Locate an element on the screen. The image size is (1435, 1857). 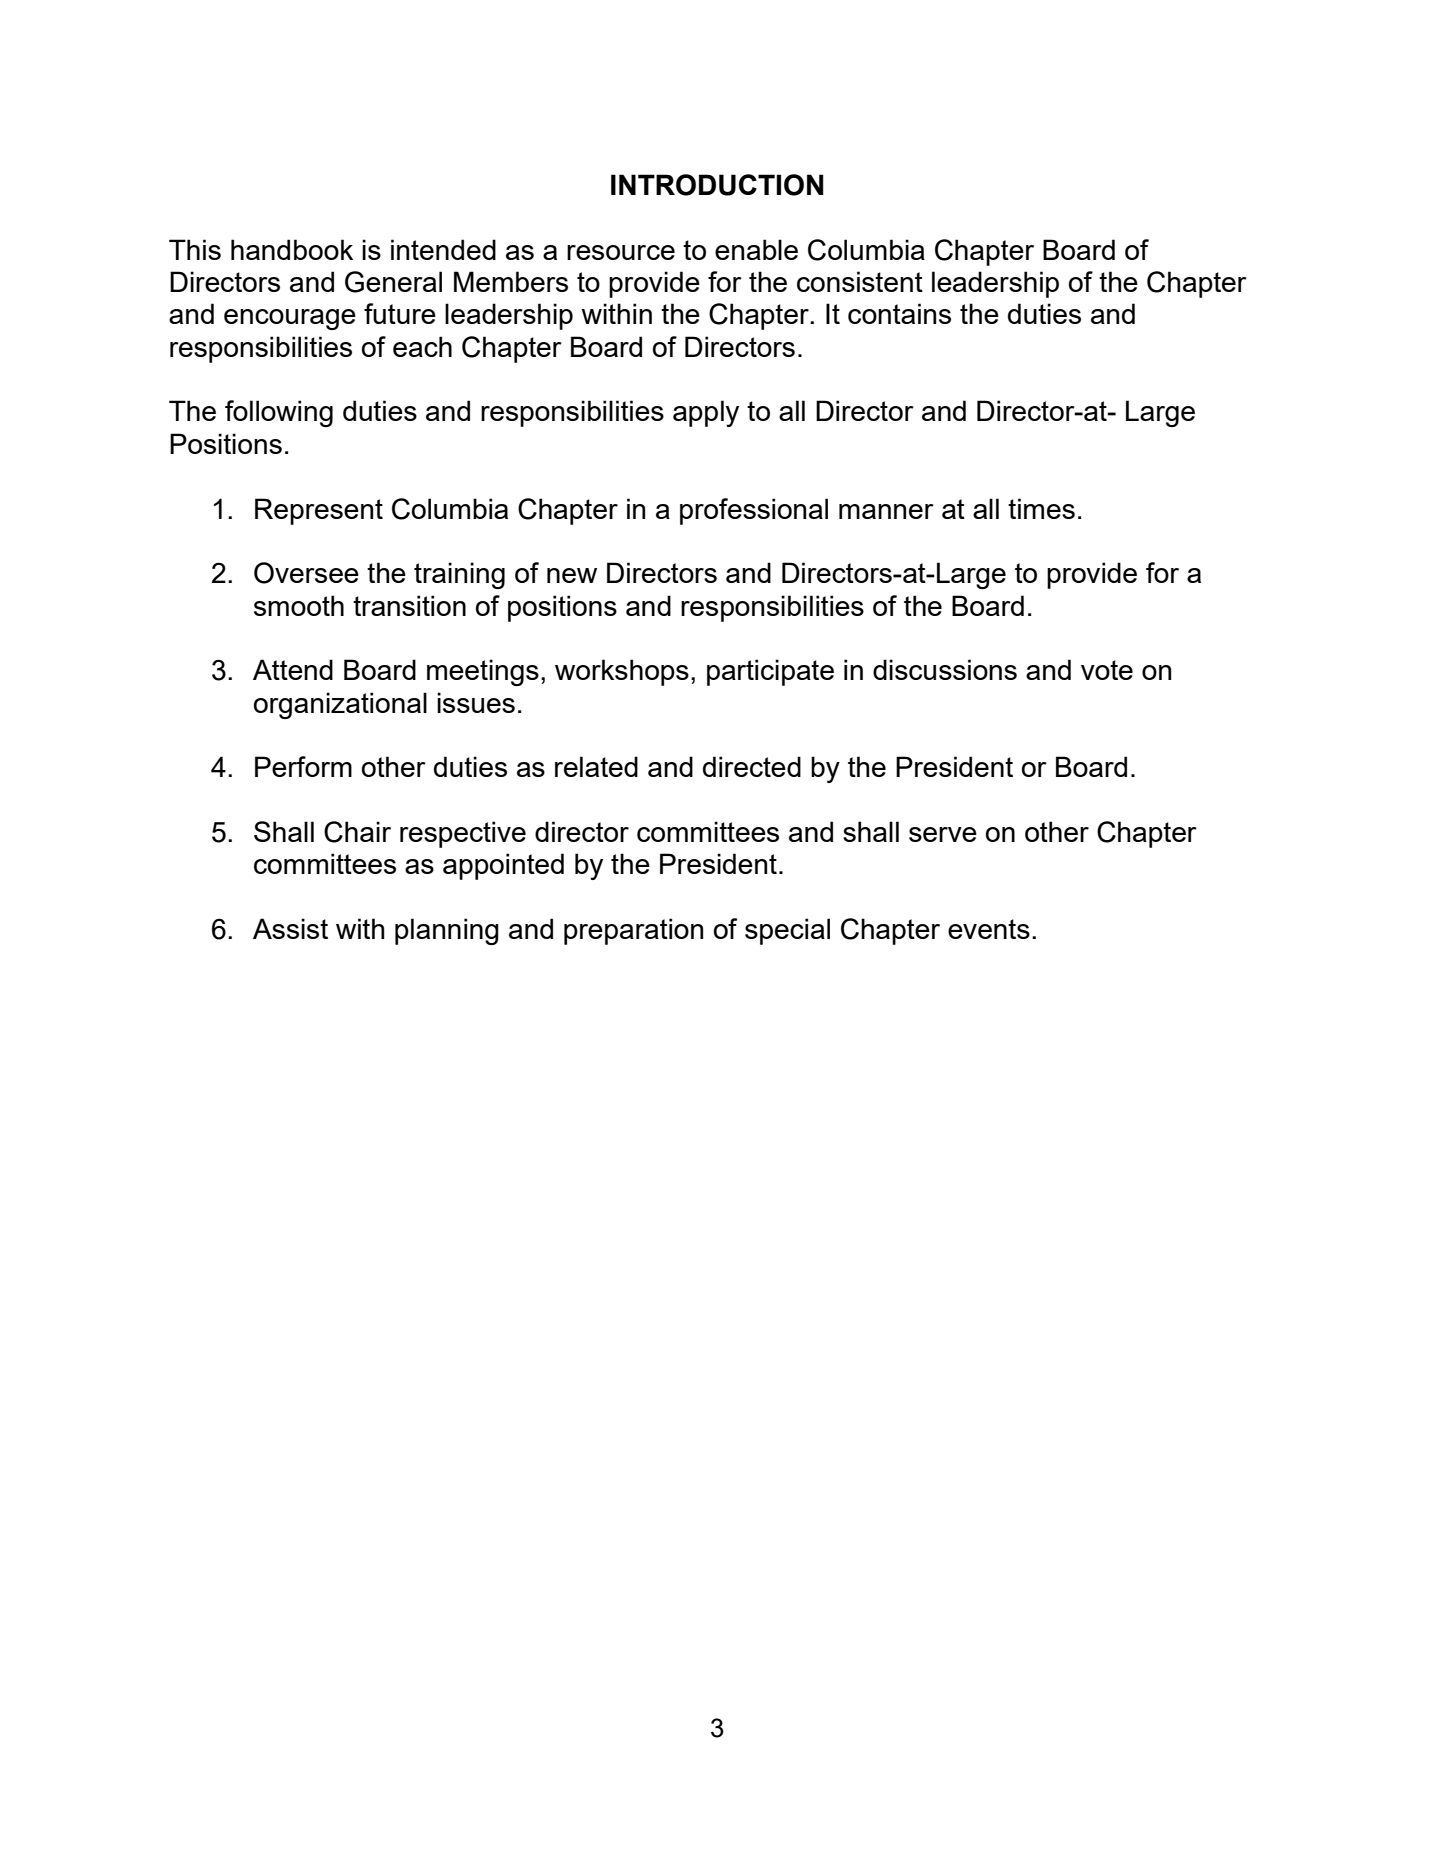
new is located at coordinates (572, 575).
